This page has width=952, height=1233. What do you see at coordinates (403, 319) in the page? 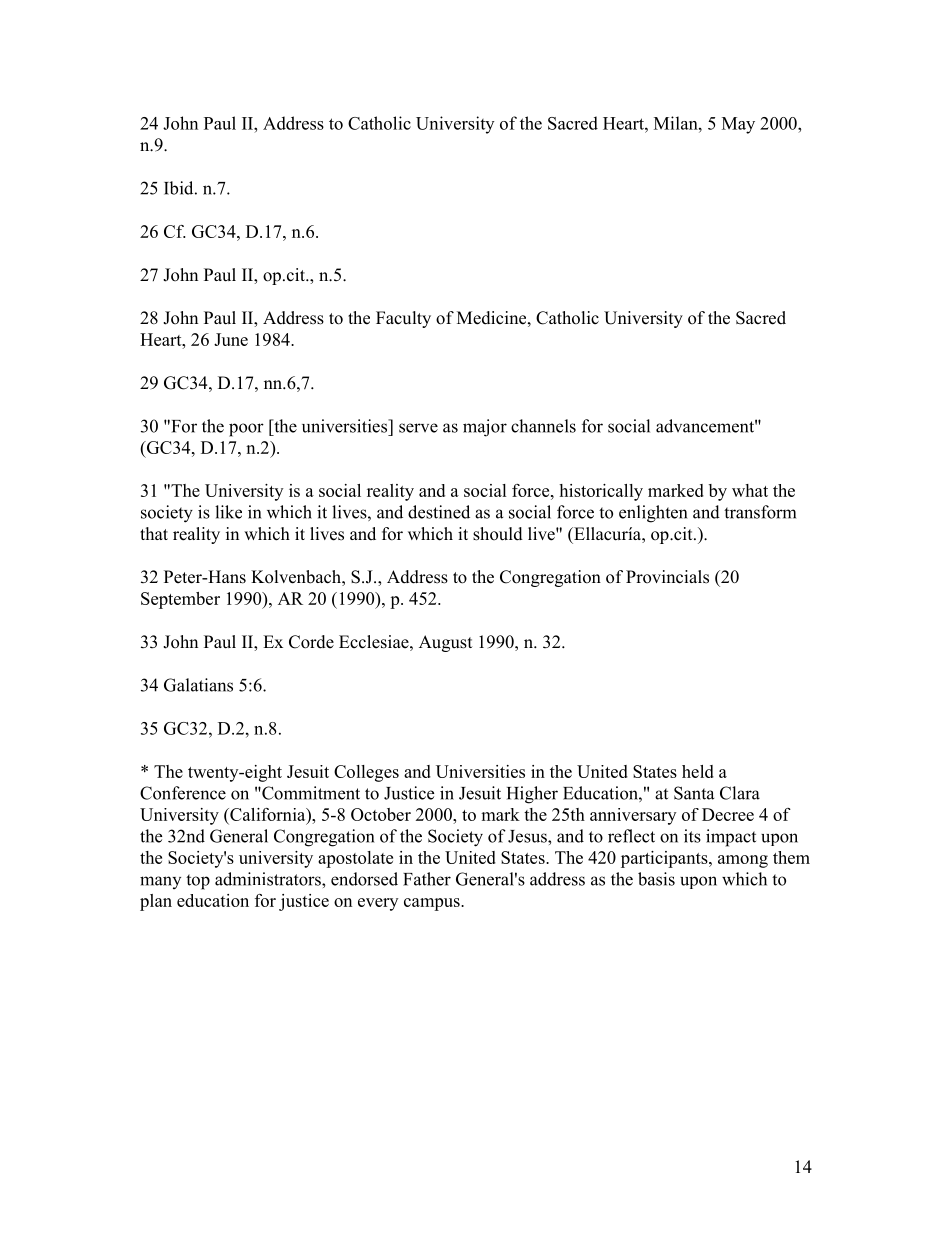
I see `Faculty` at bounding box center [403, 319].
